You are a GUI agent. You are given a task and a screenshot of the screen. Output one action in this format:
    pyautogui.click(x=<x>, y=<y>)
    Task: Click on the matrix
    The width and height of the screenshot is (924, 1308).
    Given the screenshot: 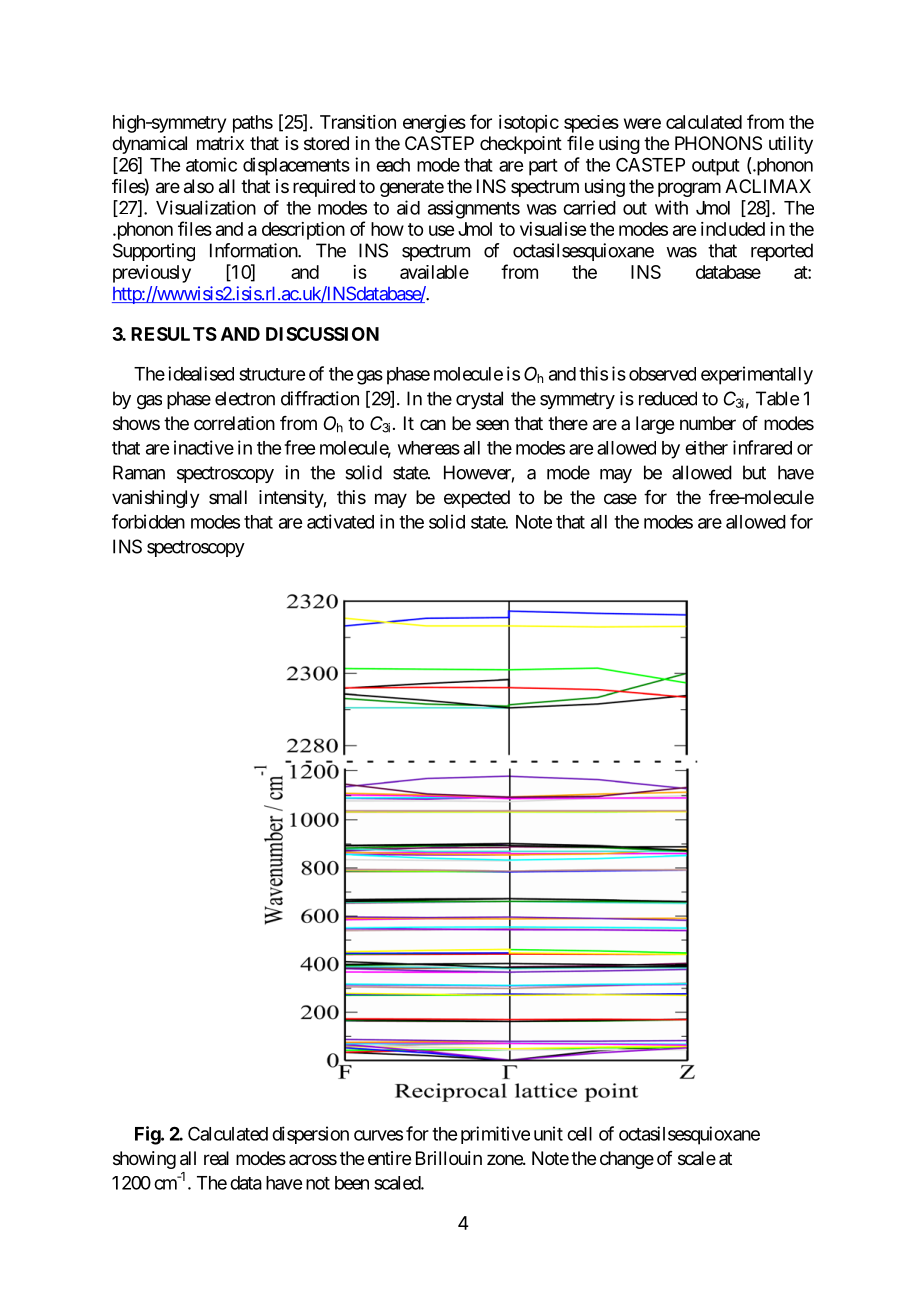 What is the action you would take?
    pyautogui.click(x=220, y=143)
